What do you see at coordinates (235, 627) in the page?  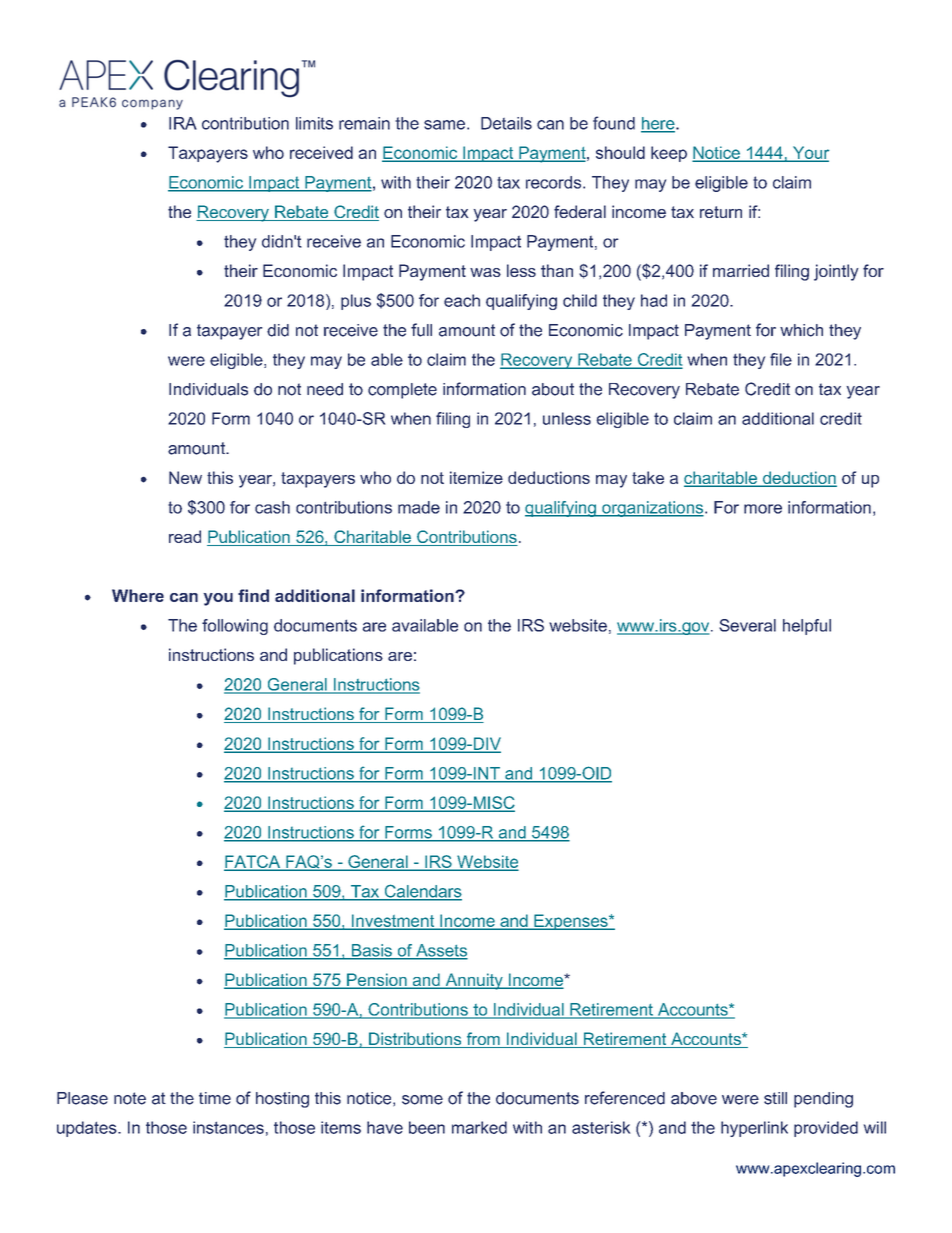 I see `following` at bounding box center [235, 627].
